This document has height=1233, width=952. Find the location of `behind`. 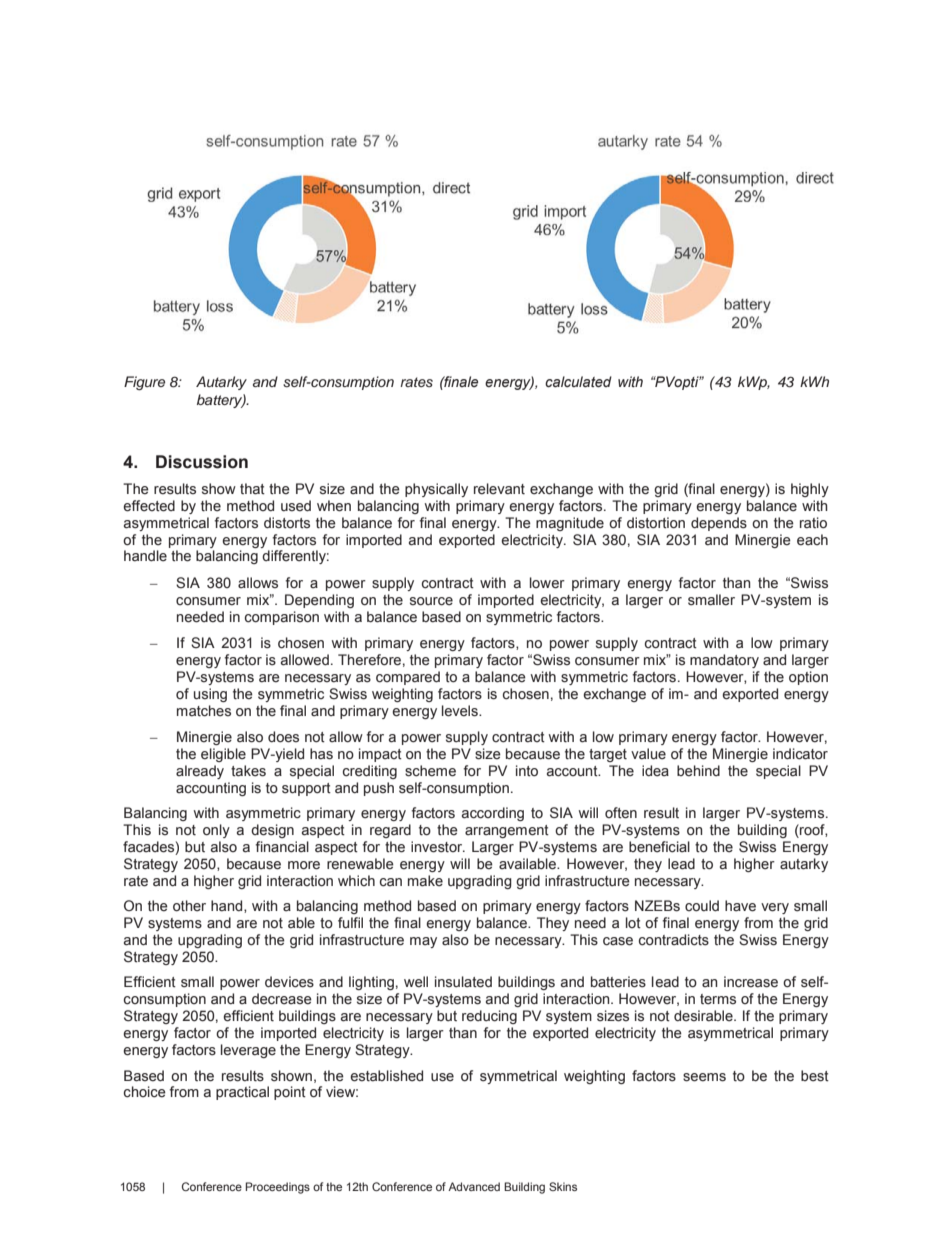

behind is located at coordinates (698, 771).
